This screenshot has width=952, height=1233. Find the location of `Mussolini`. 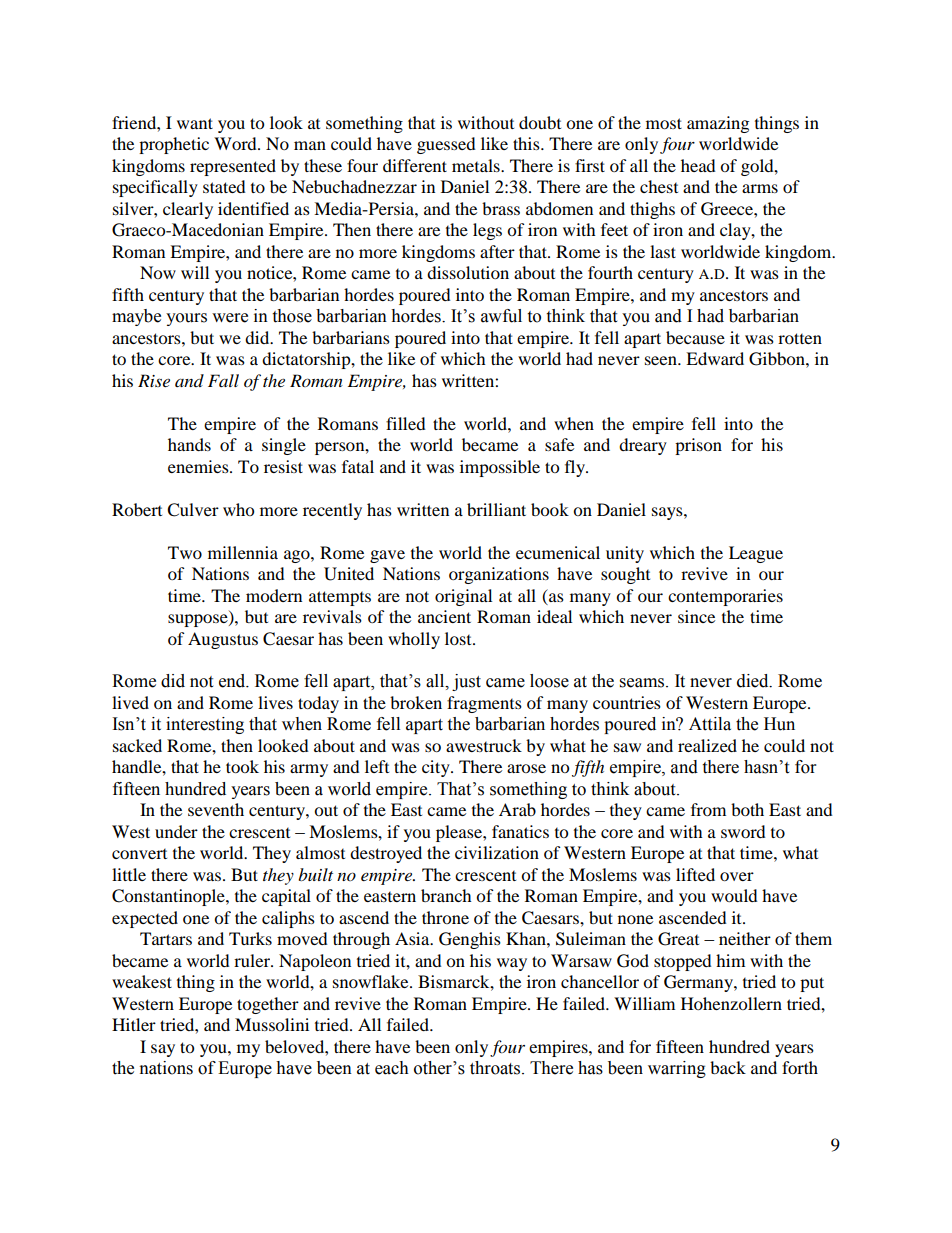

Mussolini is located at coordinates (272, 1024).
